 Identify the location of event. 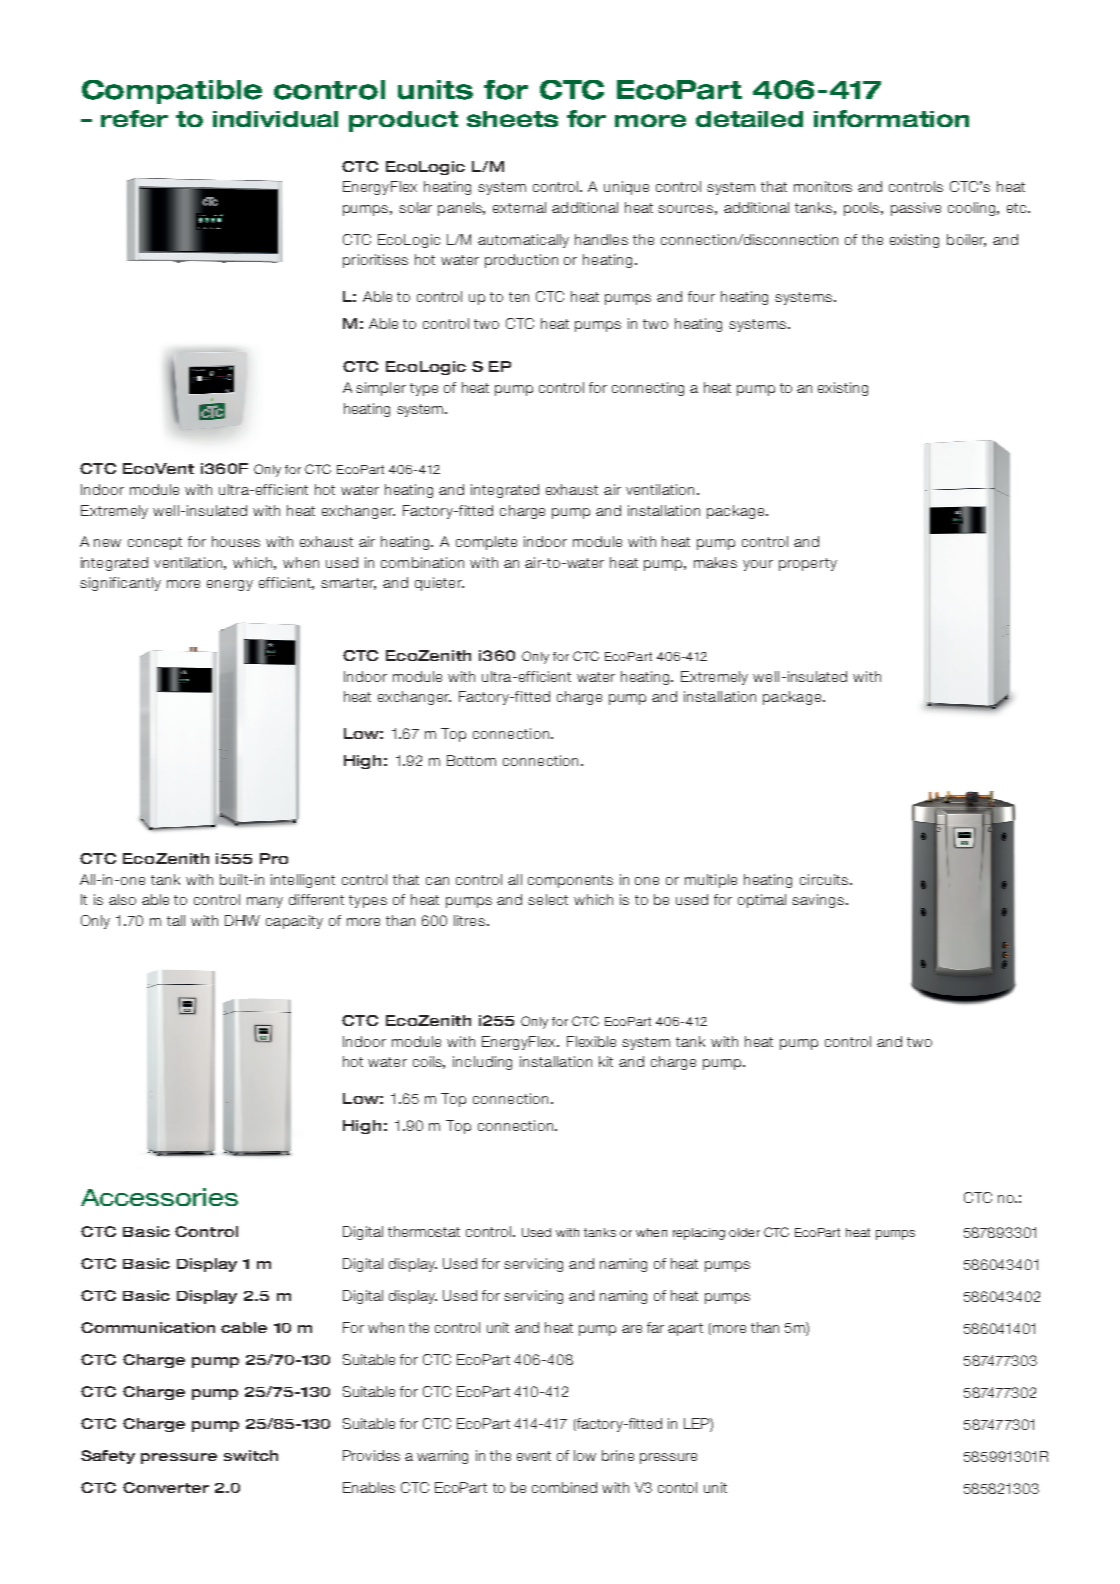
(534, 1456).
